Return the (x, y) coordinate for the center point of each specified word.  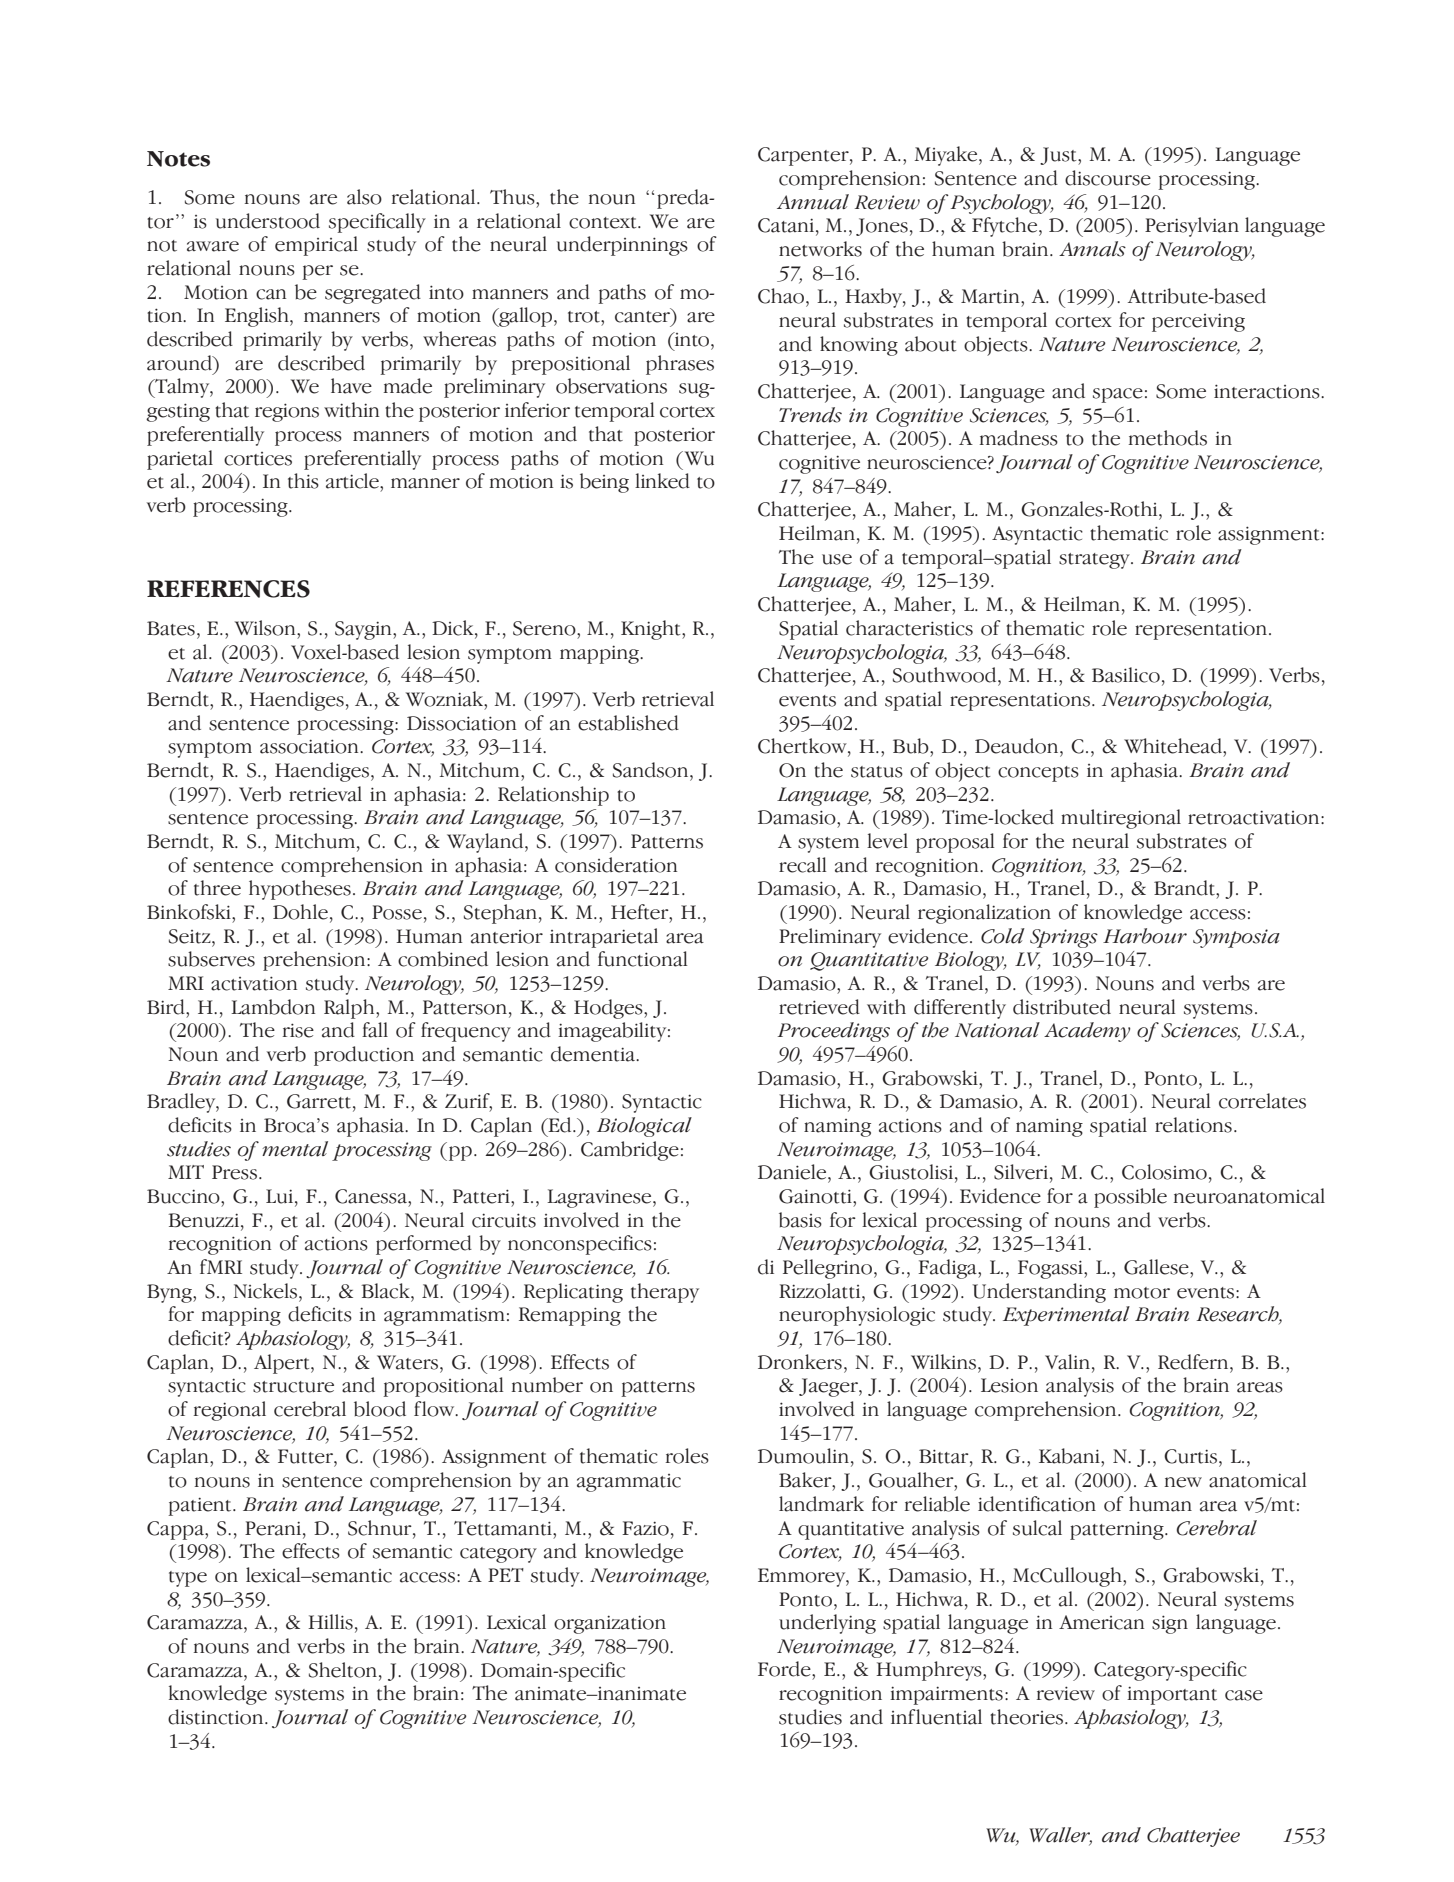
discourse (1108, 178)
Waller (1060, 1836)
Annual (813, 202)
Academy (1087, 1032)
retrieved (819, 1007)
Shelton (344, 1670)
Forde (785, 1669)
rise (298, 1030)
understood (268, 221)
